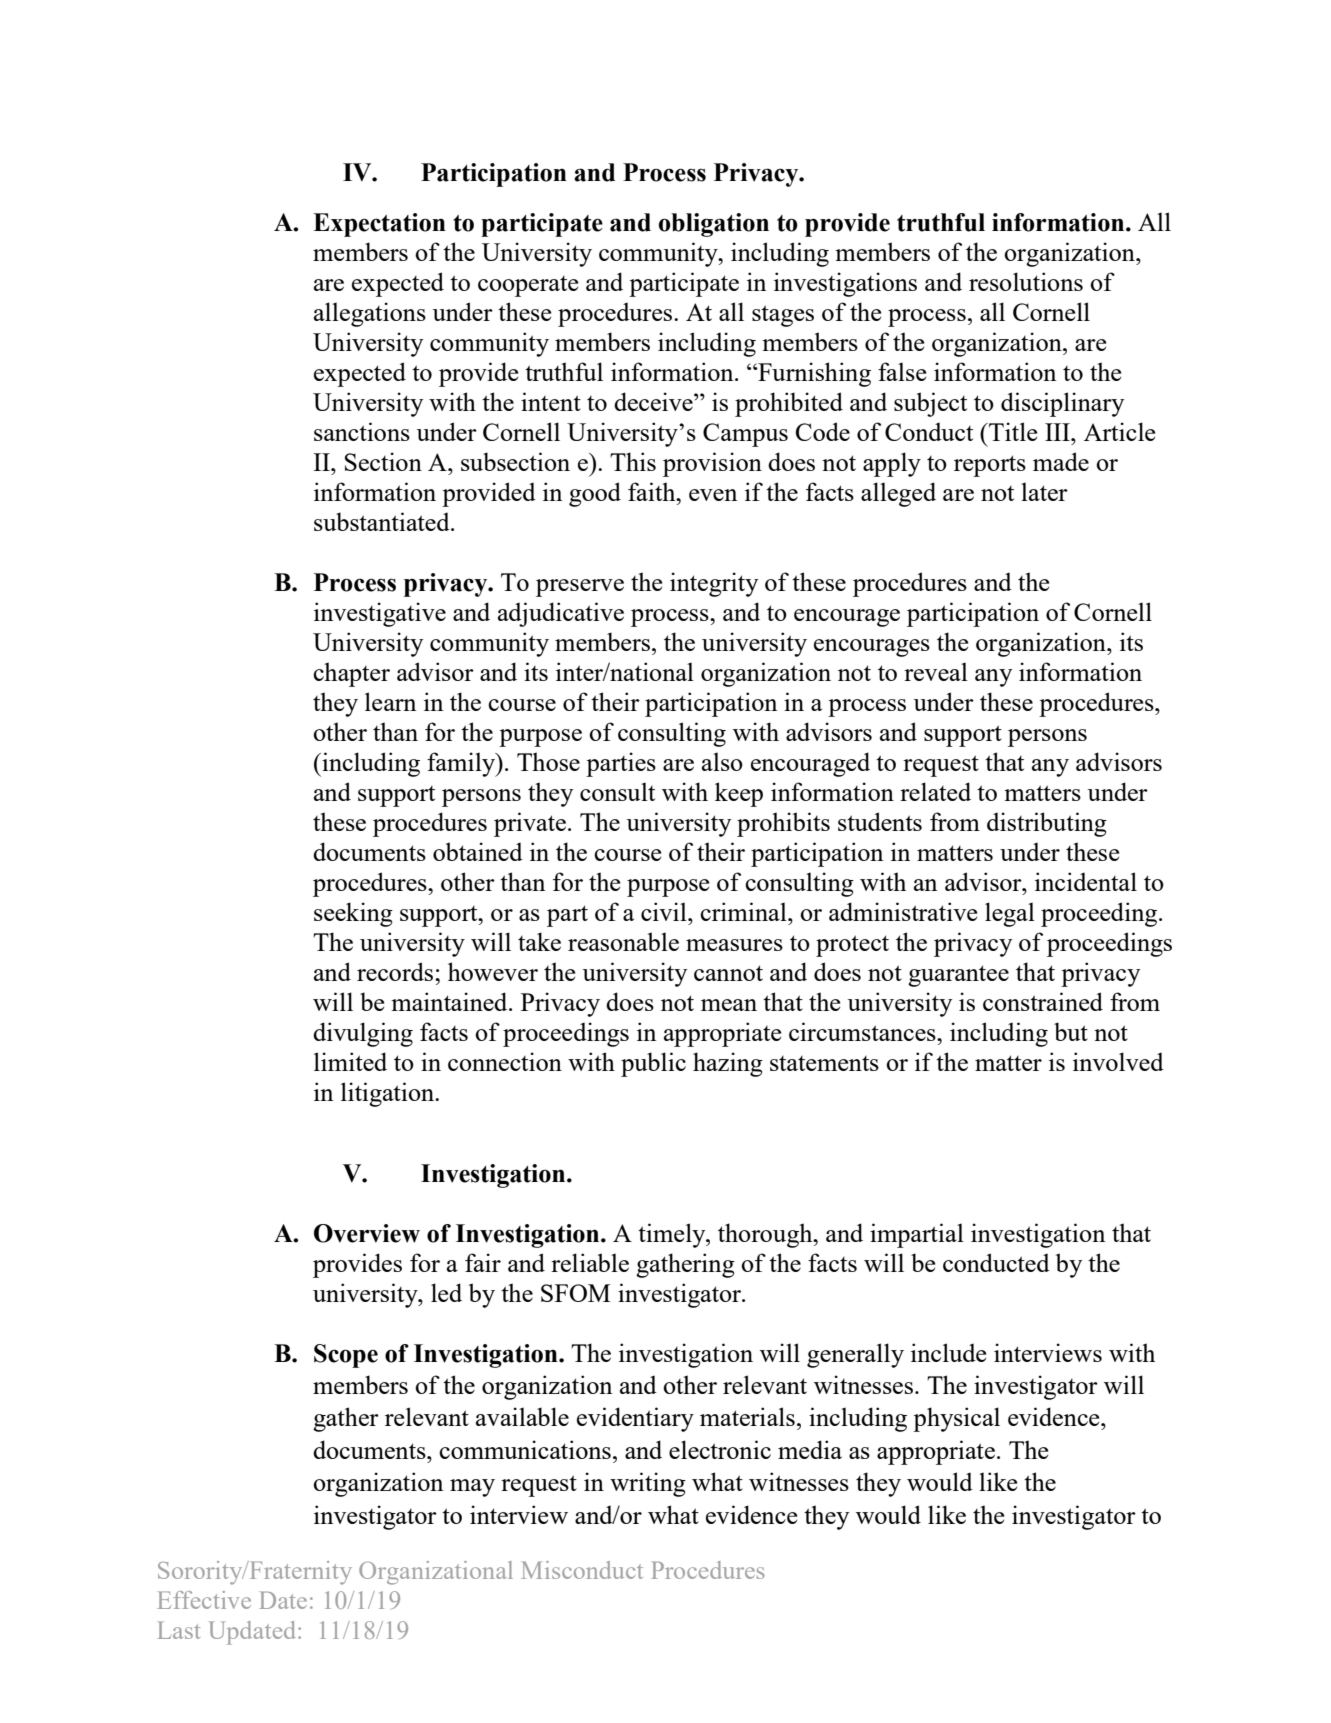 This screenshot has width=1331, height=1723. What do you see at coordinates (936, 671) in the screenshot?
I see `reveal` at bounding box center [936, 671].
